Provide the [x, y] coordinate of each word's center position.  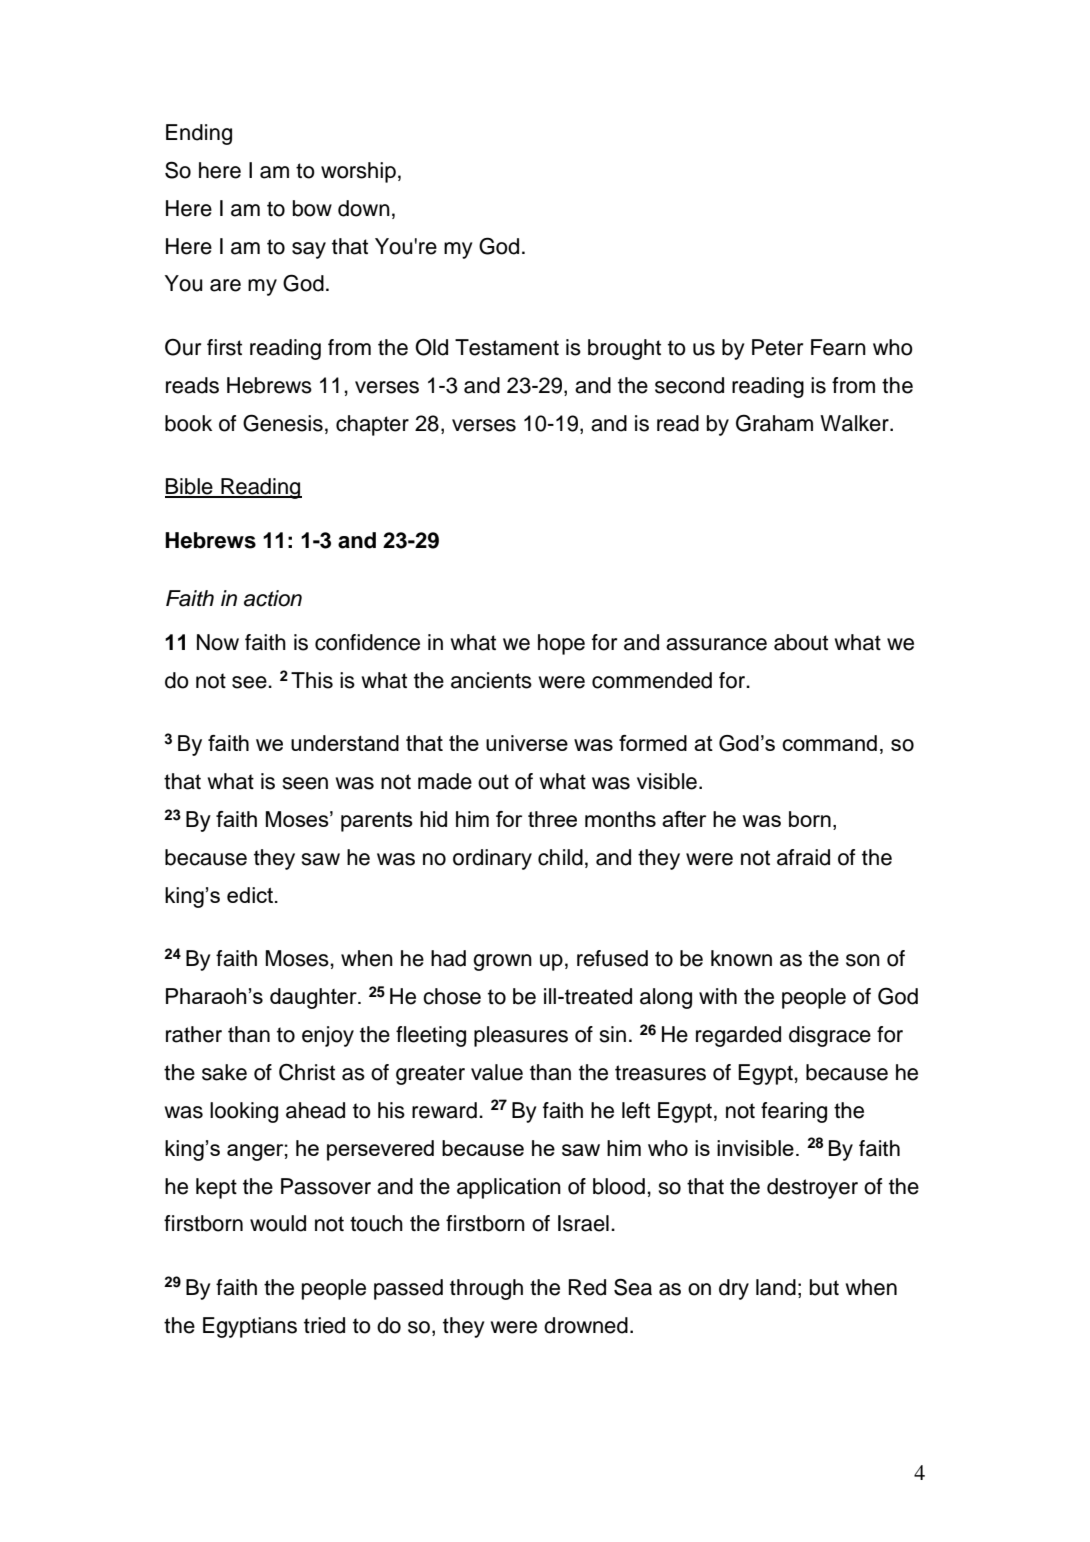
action [273, 598]
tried [324, 1325]
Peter [777, 347]
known [741, 958]
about [801, 642]
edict [251, 895]
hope [561, 644]
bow [312, 208]
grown [502, 962]
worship [358, 172]
